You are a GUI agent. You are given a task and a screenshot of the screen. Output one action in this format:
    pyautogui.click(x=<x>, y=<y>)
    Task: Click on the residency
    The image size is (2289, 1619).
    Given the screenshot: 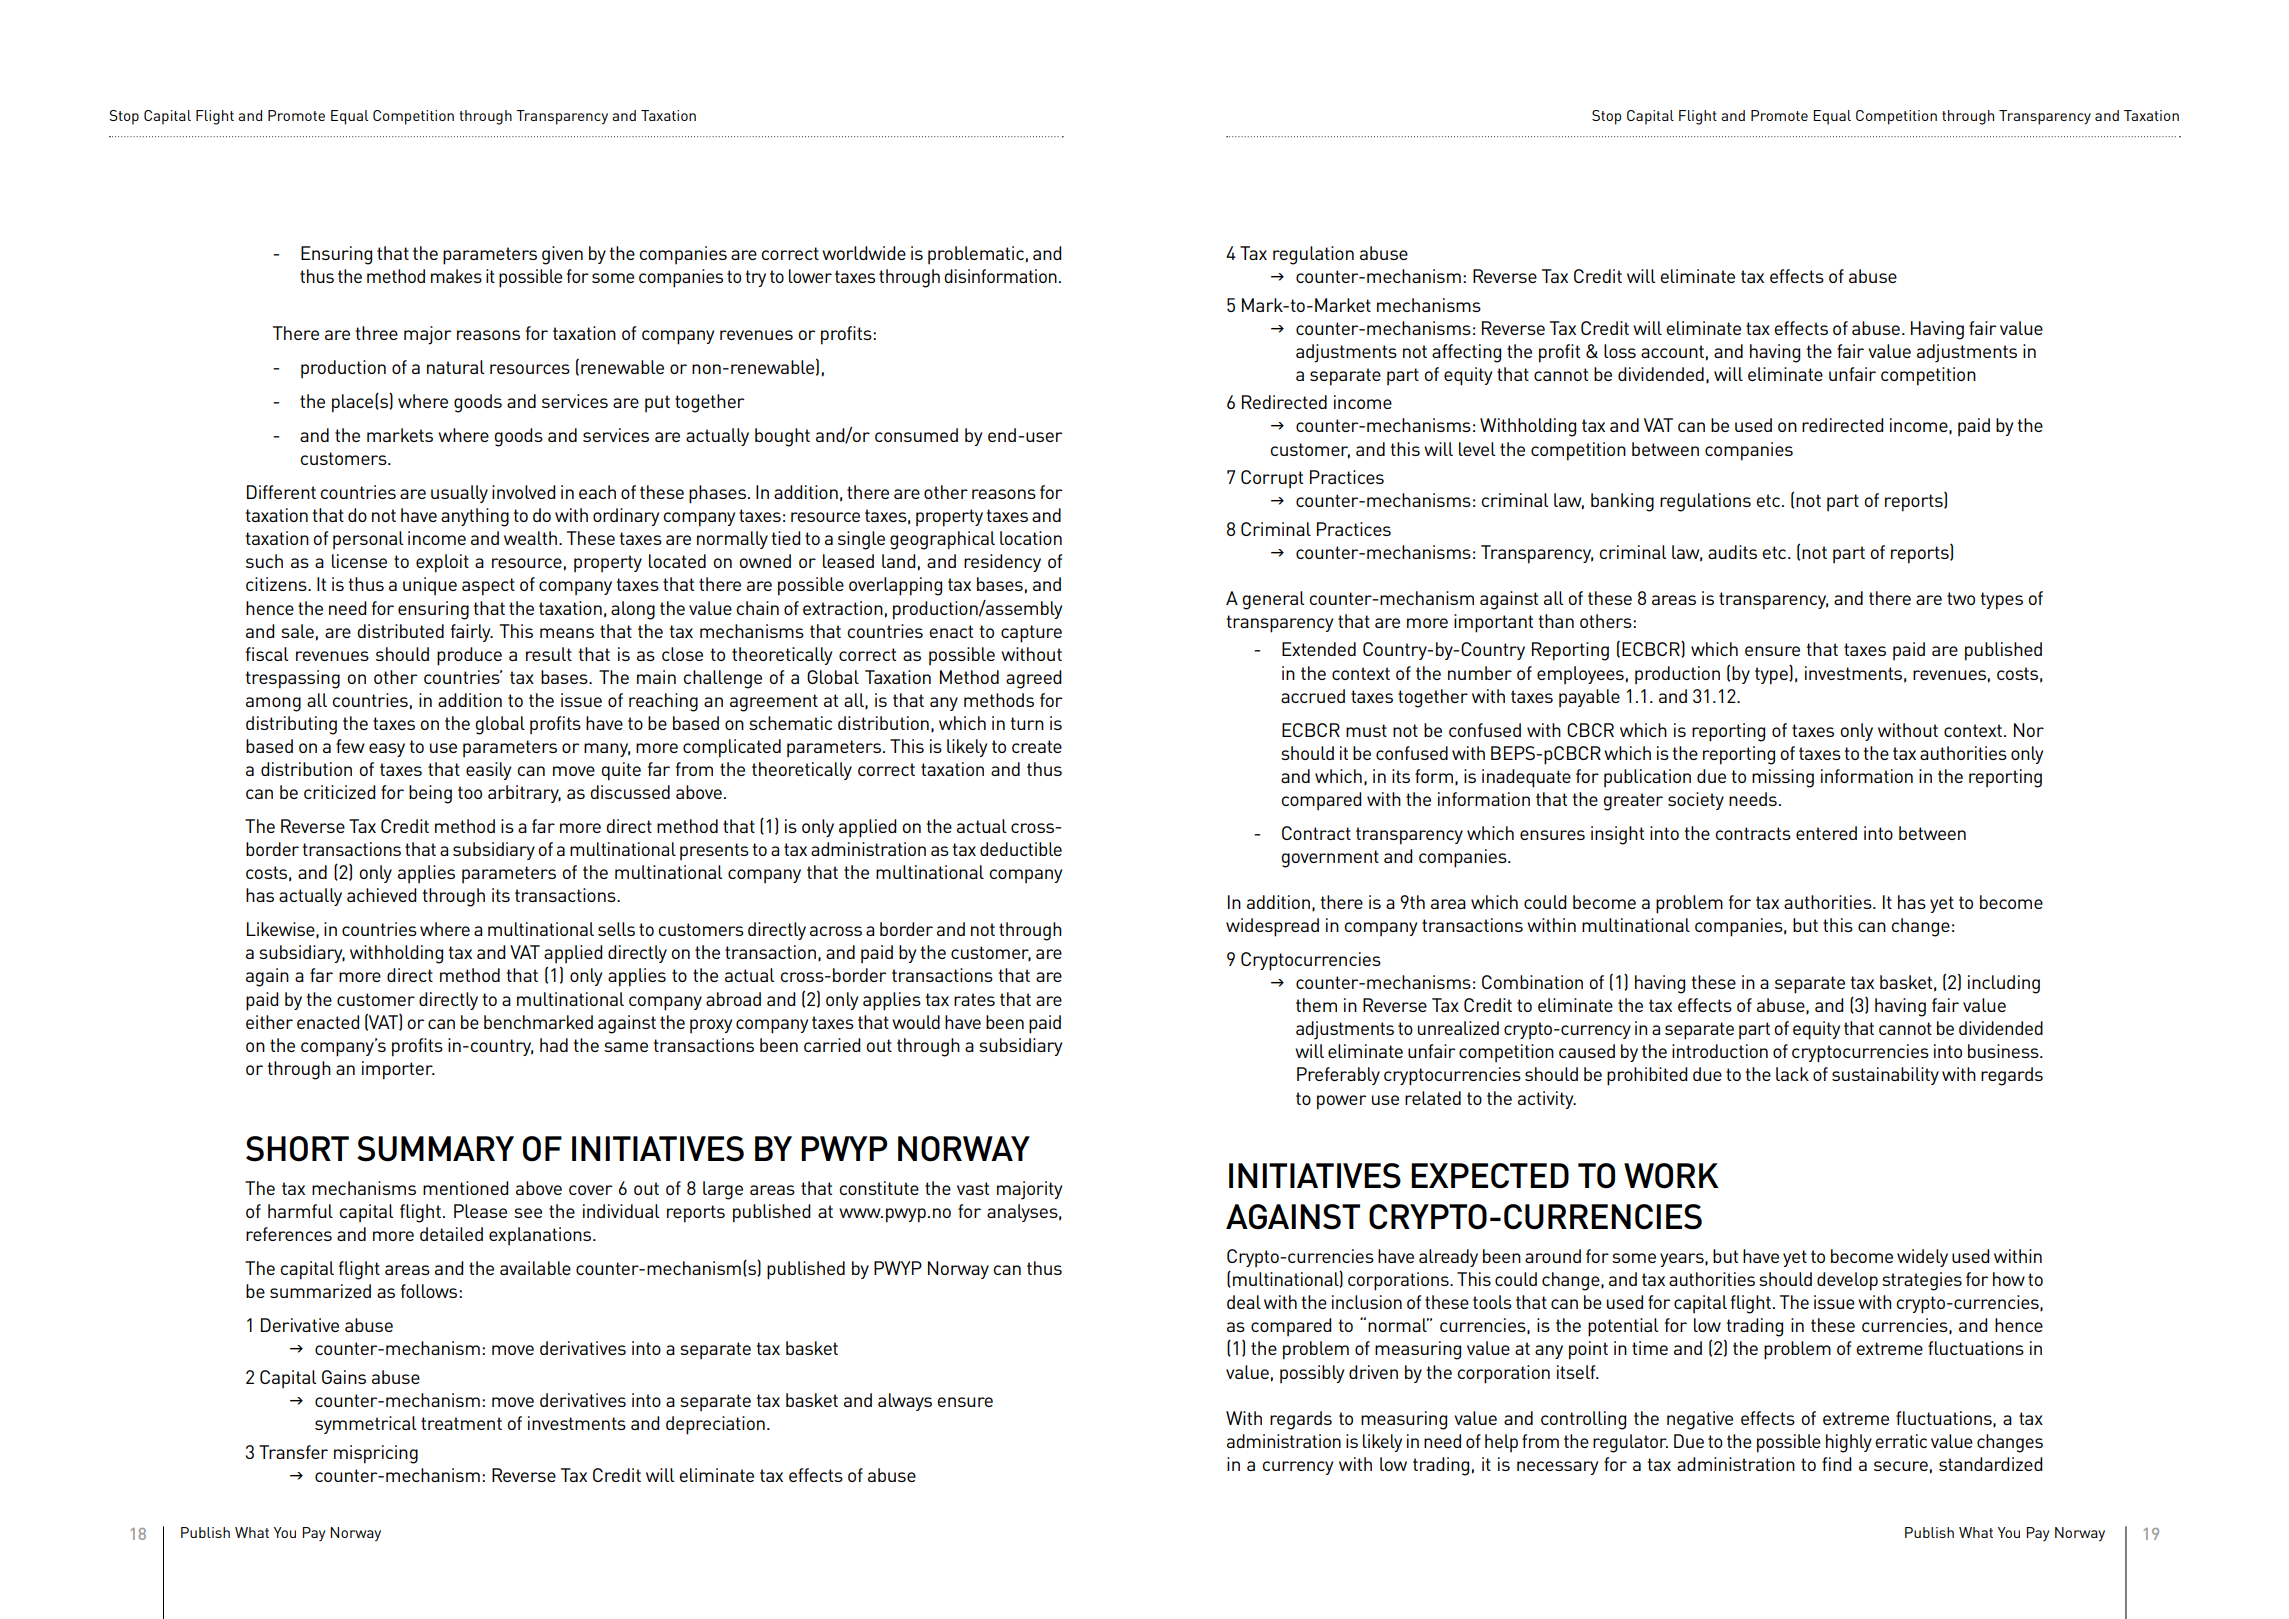 What is the action you would take?
    pyautogui.click(x=1002, y=563)
